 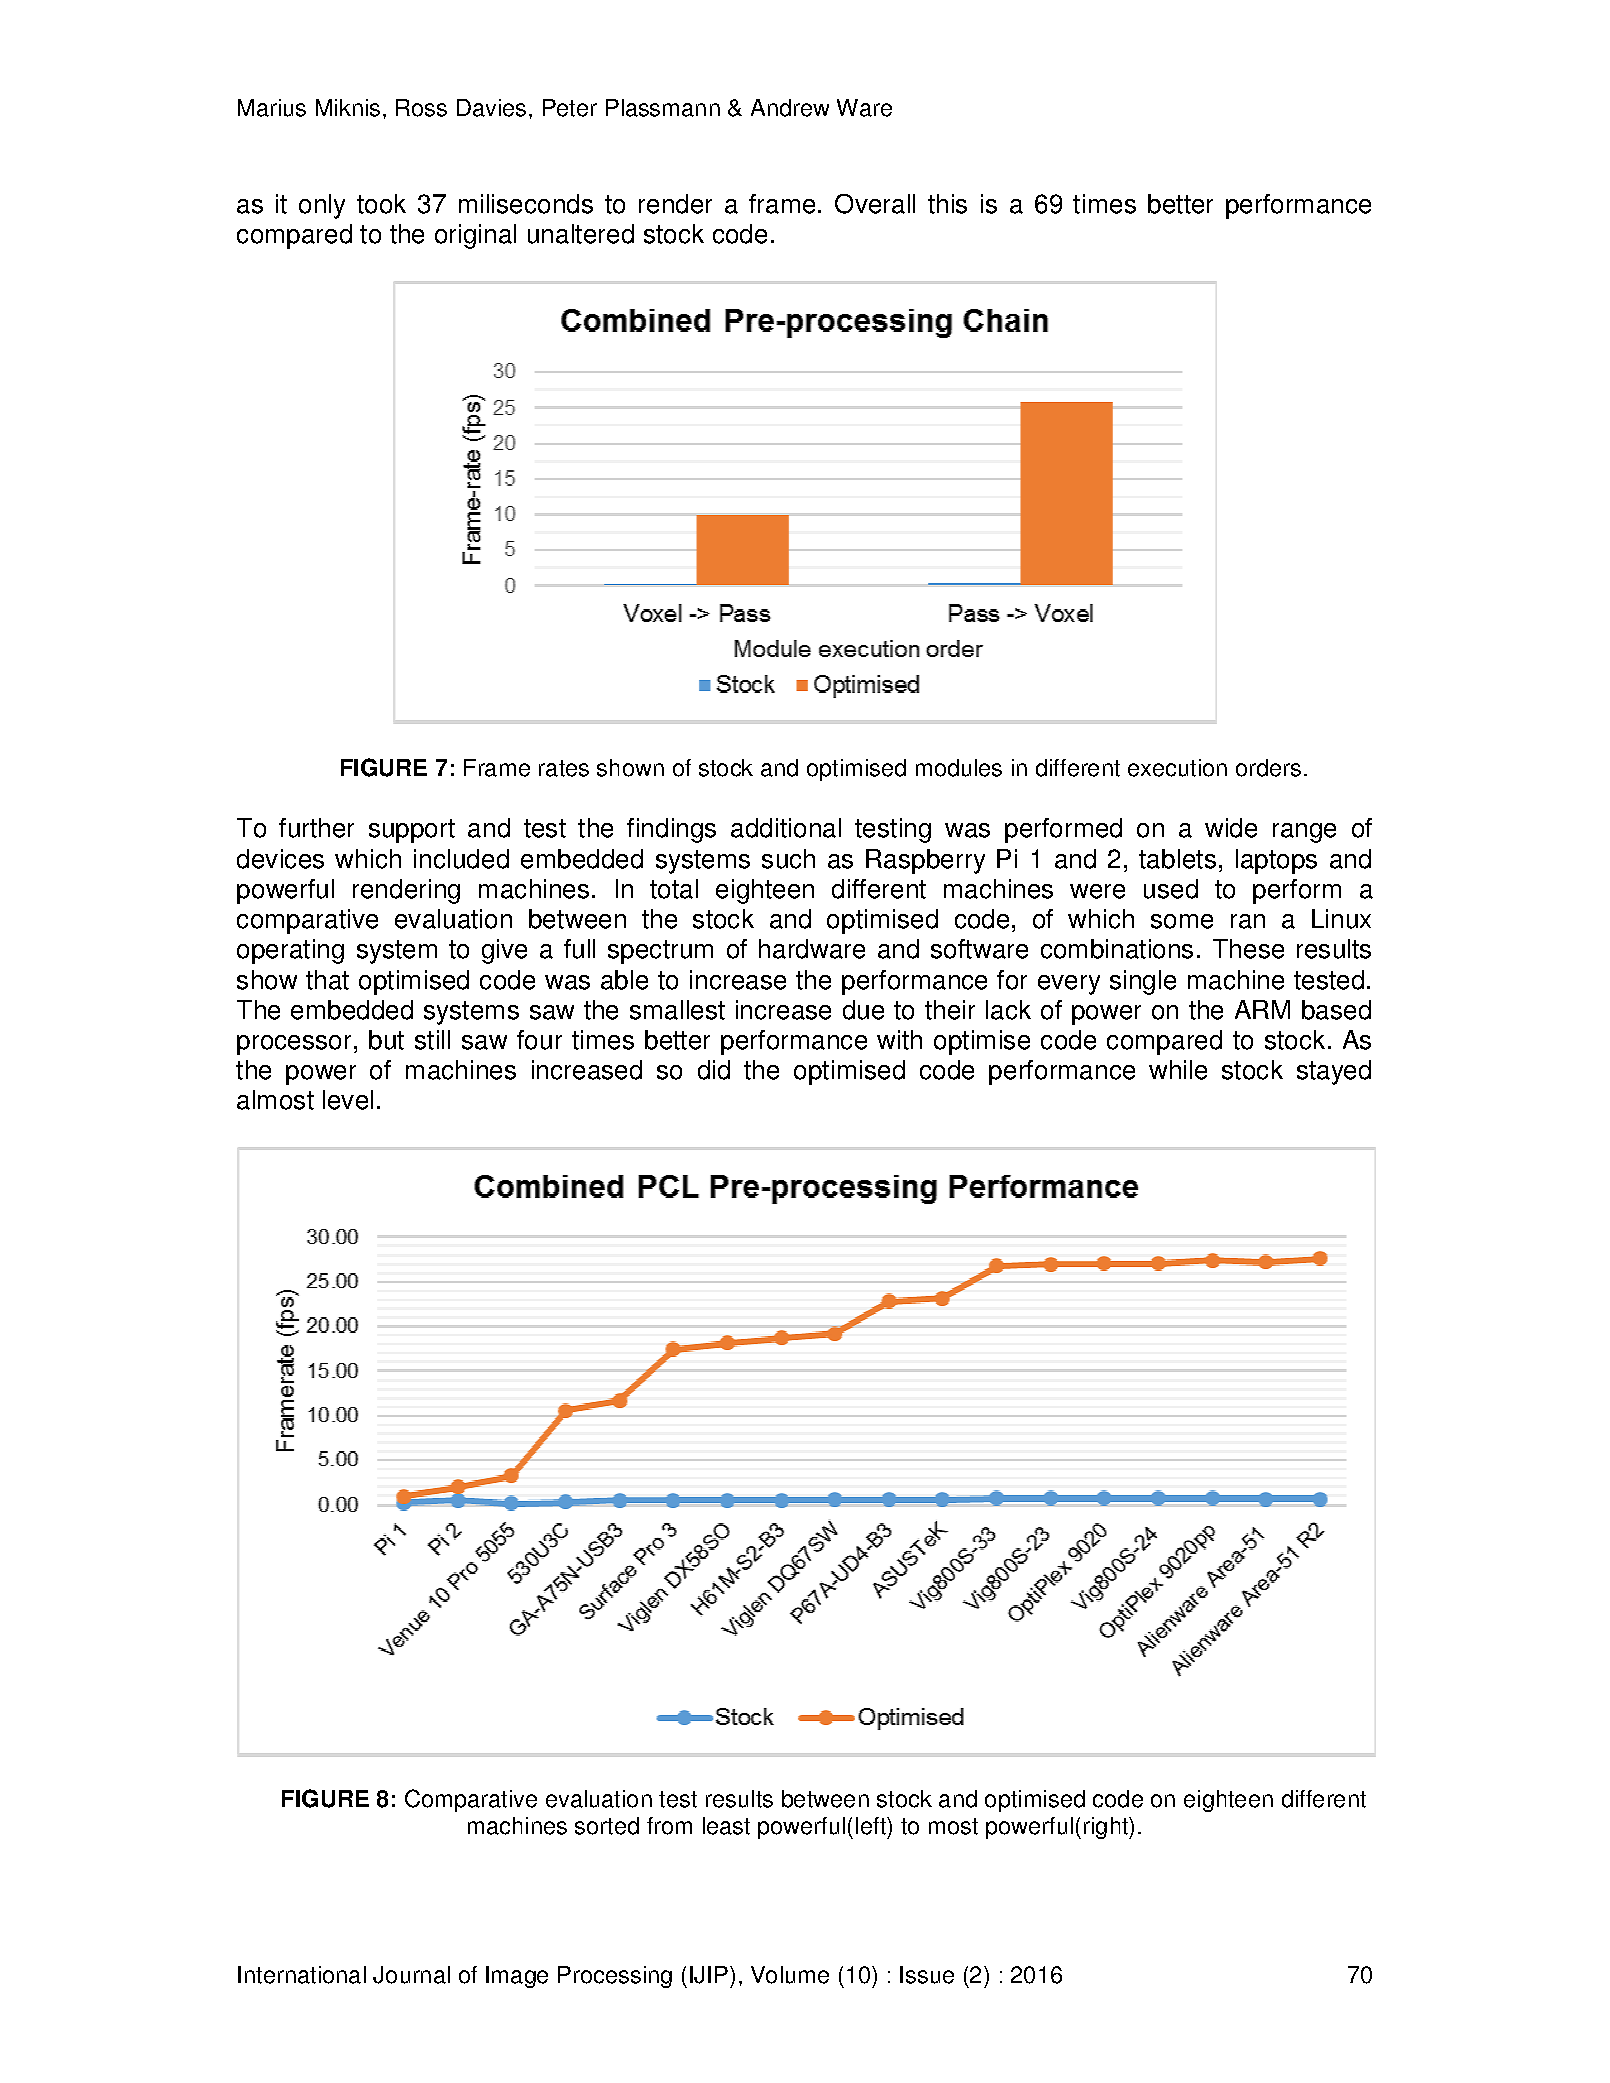 I want to click on this, so click(x=947, y=204).
